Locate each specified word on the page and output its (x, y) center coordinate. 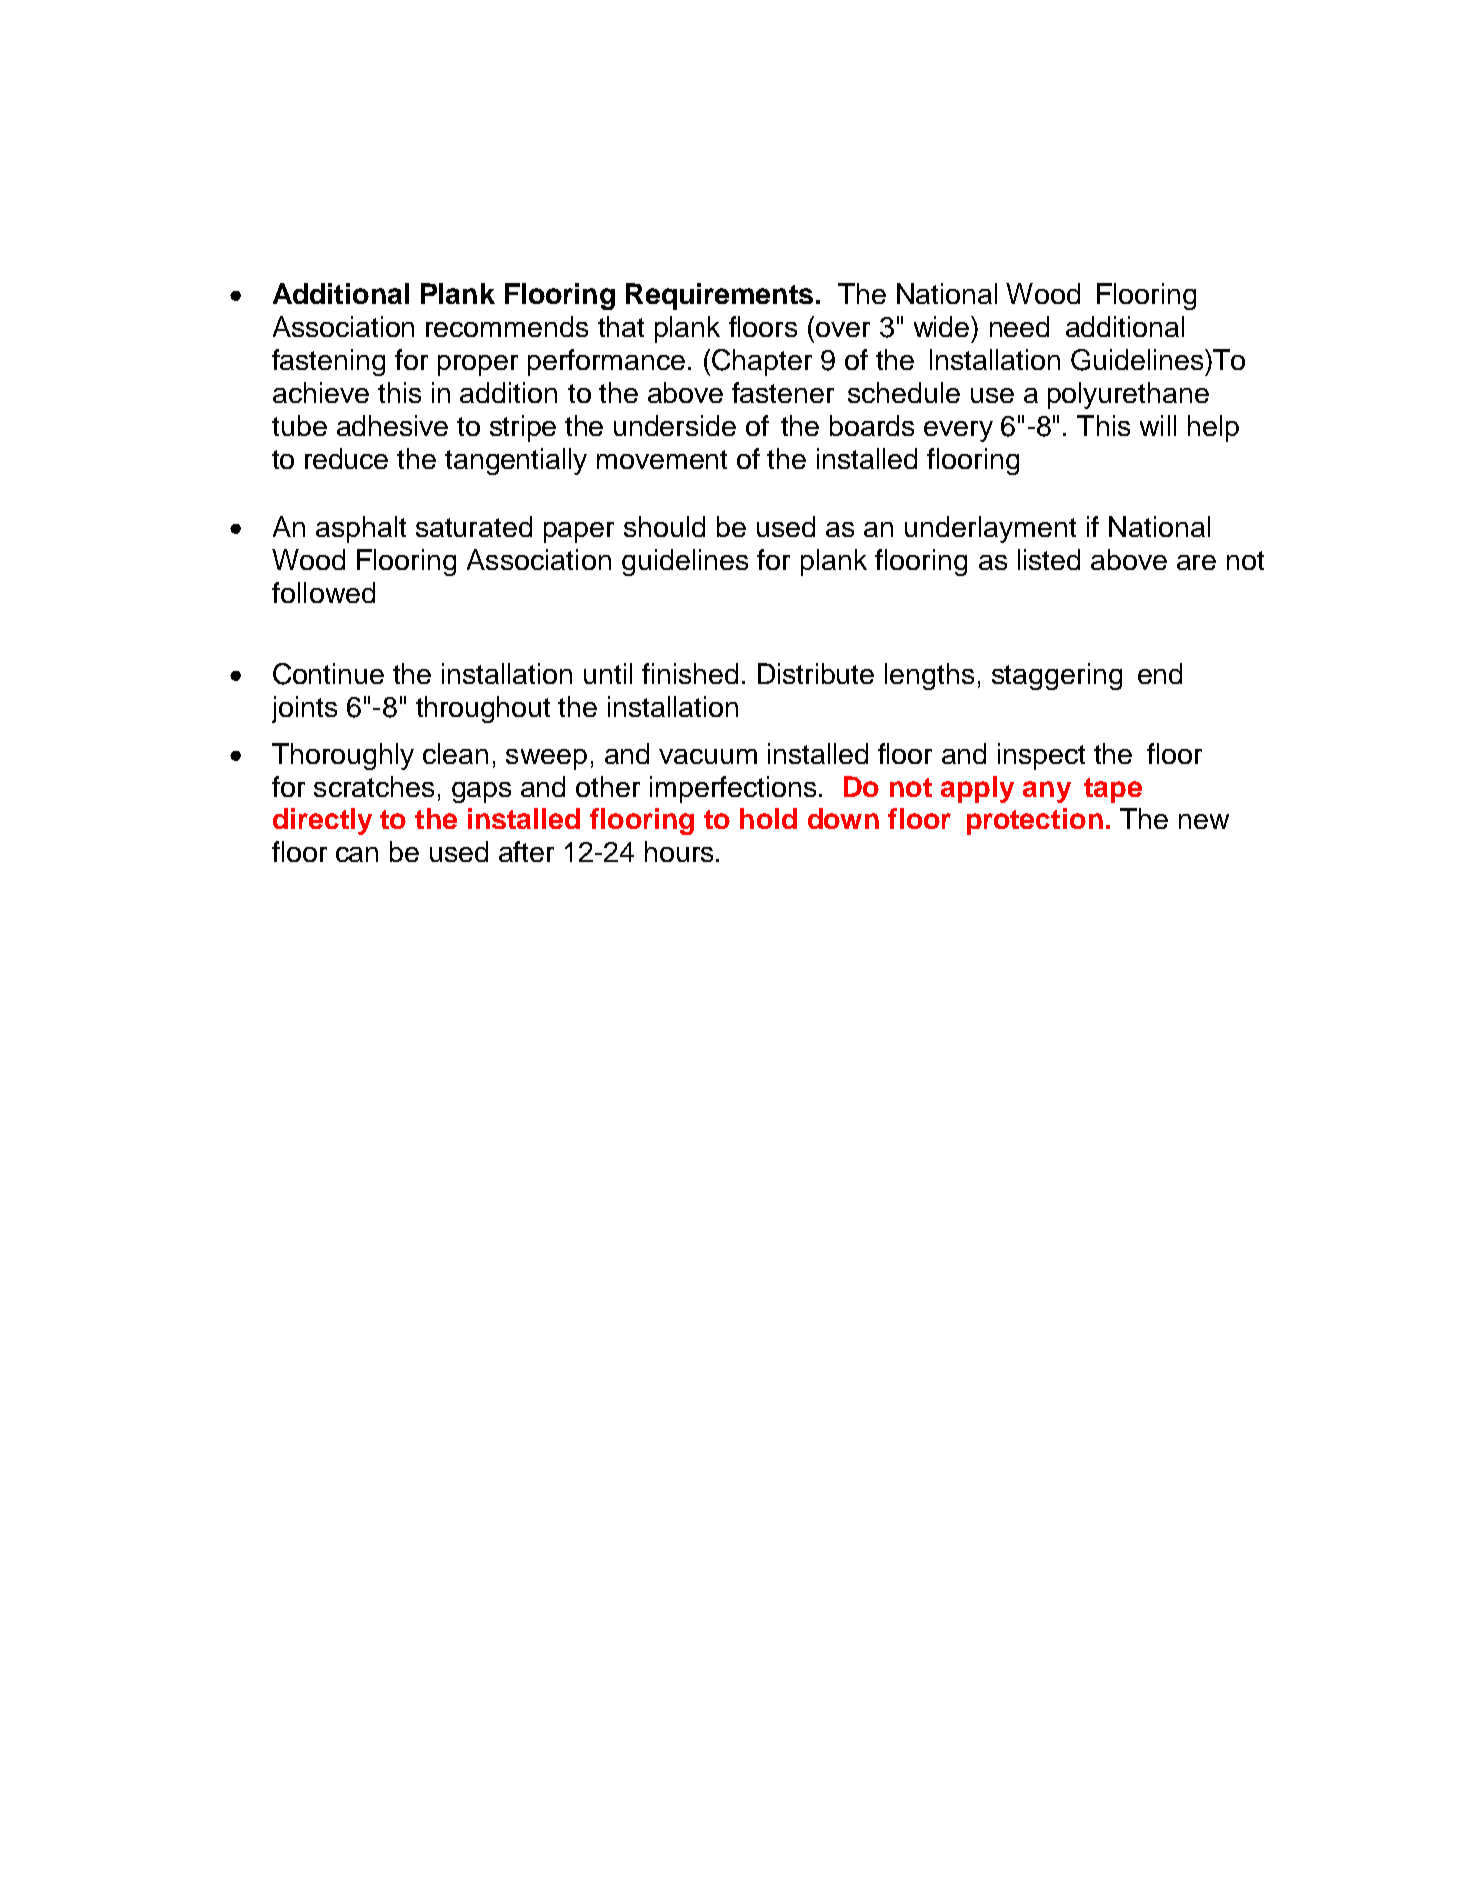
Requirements (719, 296)
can (357, 854)
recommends (507, 326)
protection (1035, 821)
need (1019, 326)
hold (768, 818)
